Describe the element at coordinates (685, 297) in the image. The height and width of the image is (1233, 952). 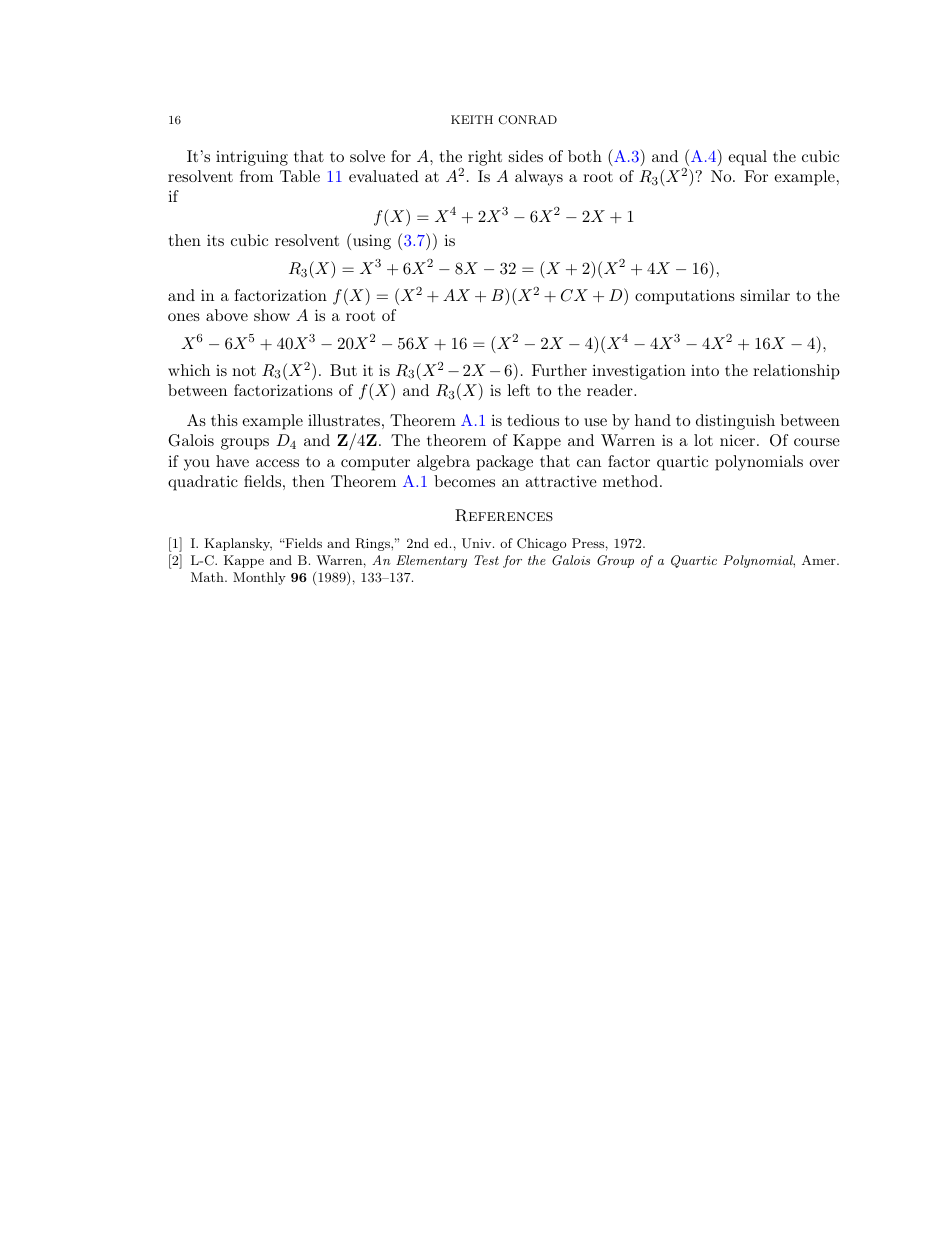
I see `computations` at that location.
